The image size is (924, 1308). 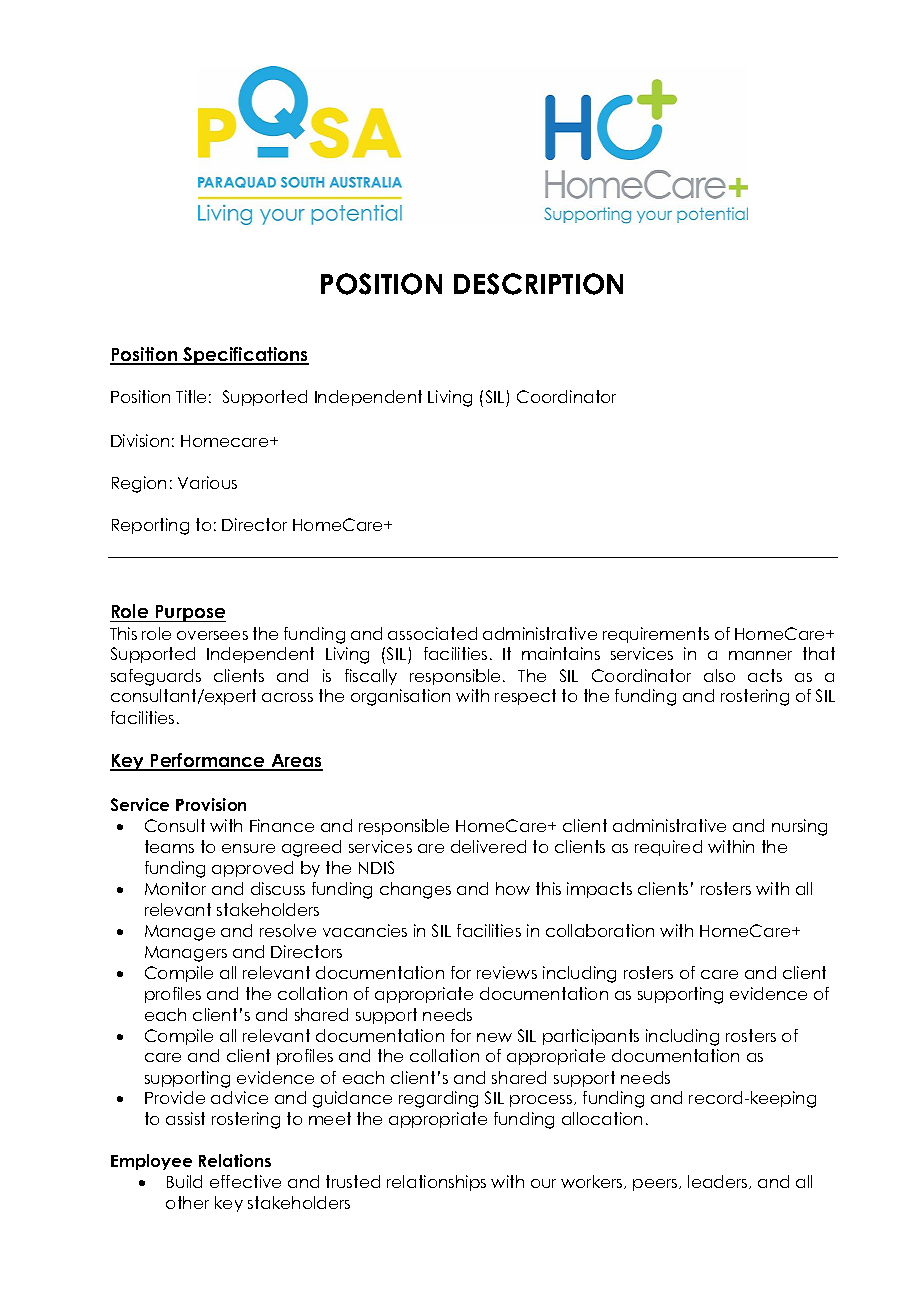 What do you see at coordinates (656, 635) in the screenshot?
I see `requirements` at bounding box center [656, 635].
